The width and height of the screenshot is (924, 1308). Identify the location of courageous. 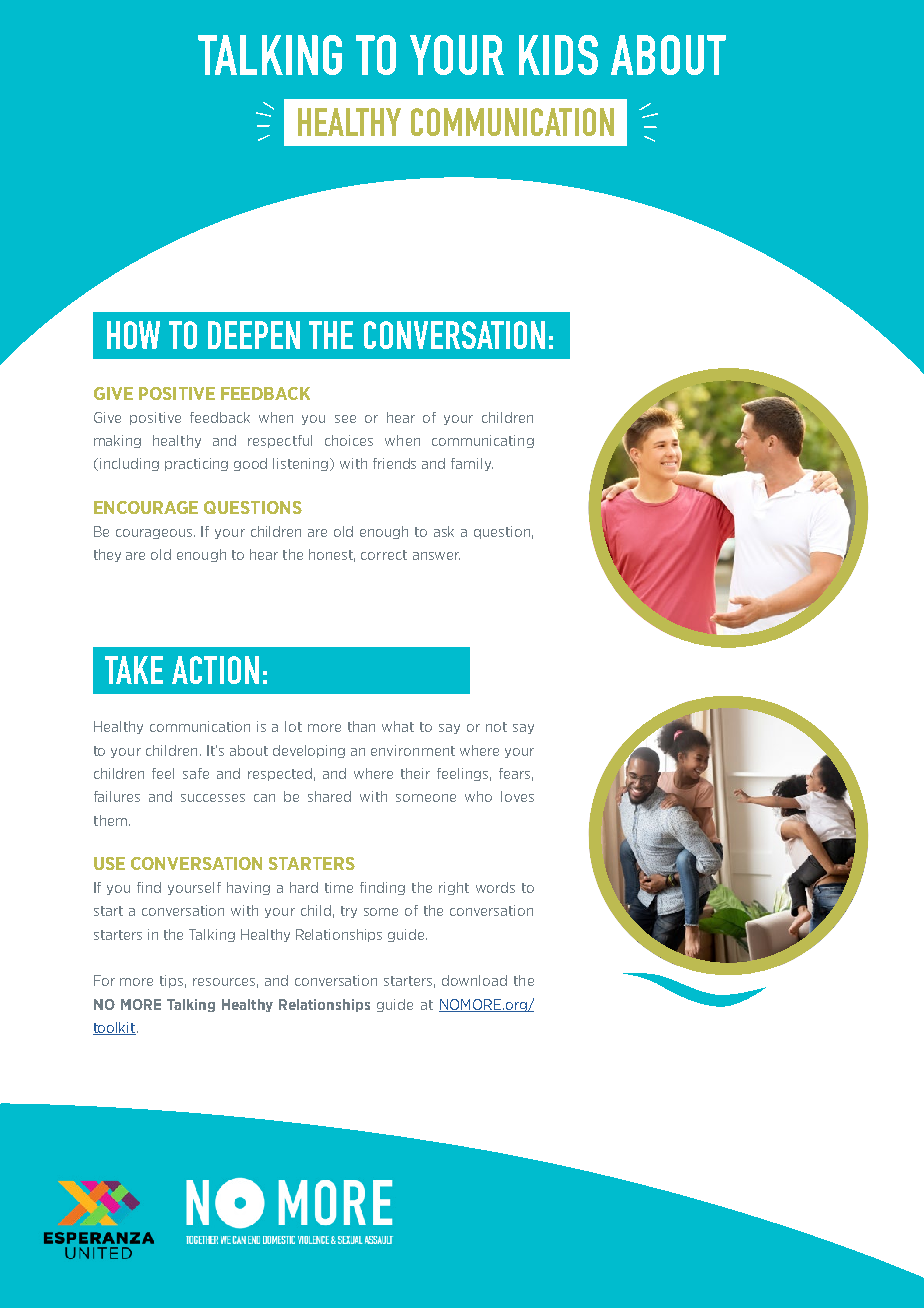
(155, 534).
